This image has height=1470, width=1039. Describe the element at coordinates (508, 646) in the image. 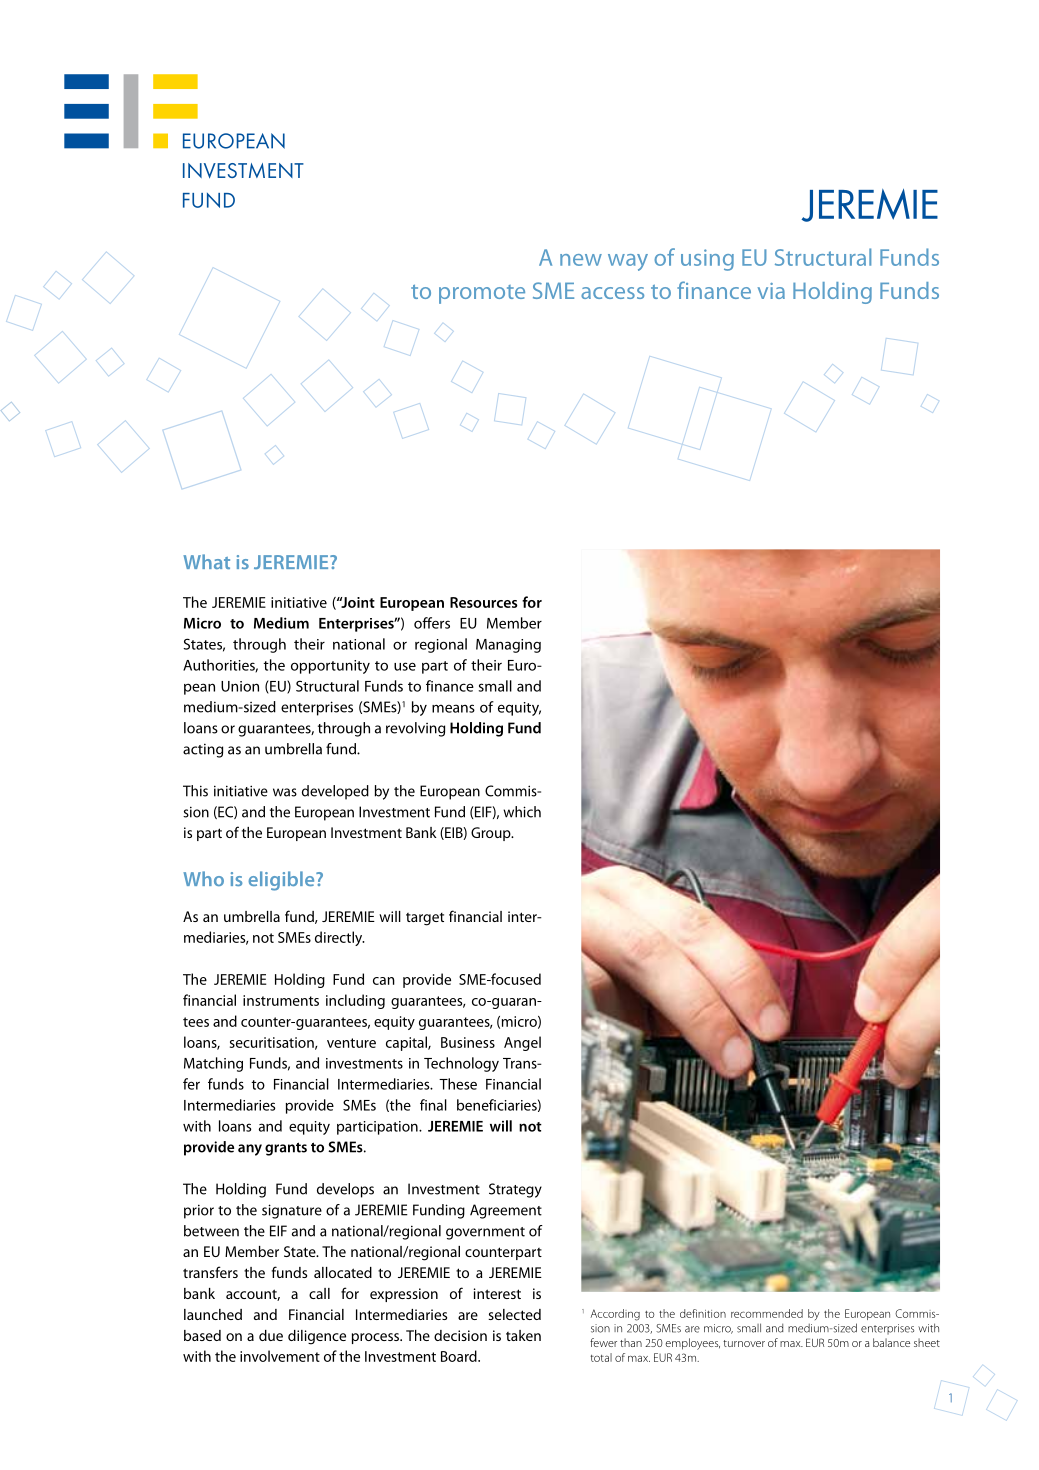

I see `Managing` at that location.
